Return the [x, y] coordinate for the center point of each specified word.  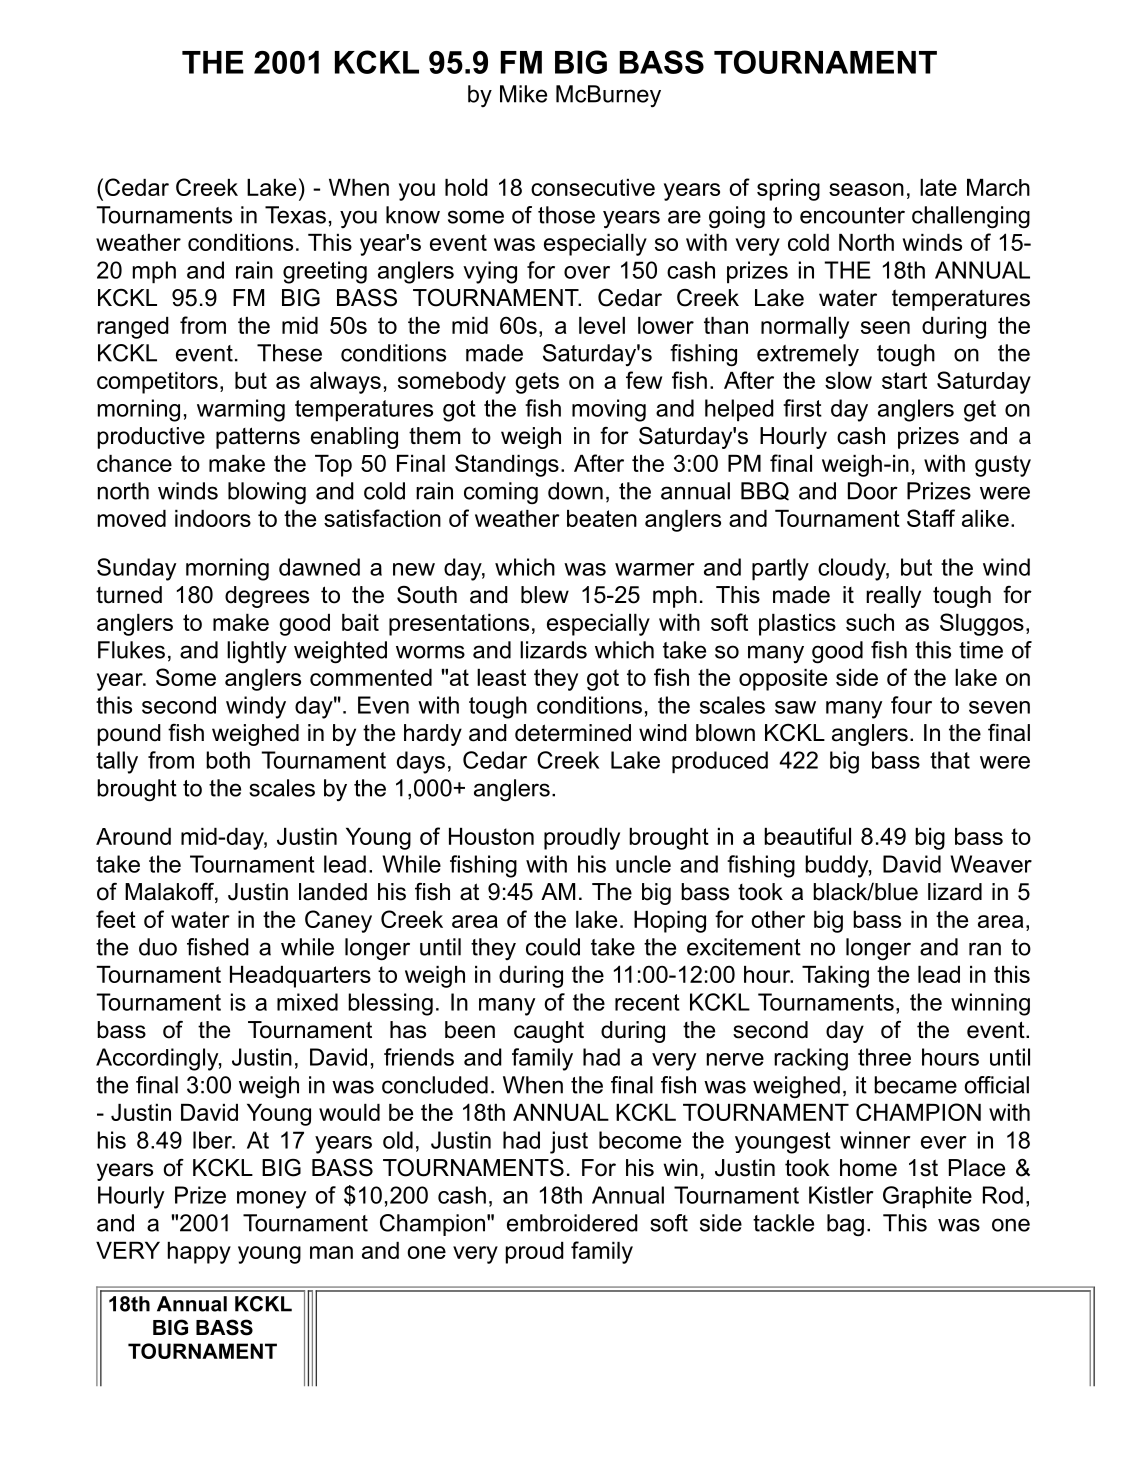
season [866, 189]
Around [133, 836]
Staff [931, 518]
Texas [295, 215]
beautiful [807, 836]
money [271, 1200]
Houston [491, 836]
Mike [523, 94]
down [575, 491]
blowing [267, 493]
